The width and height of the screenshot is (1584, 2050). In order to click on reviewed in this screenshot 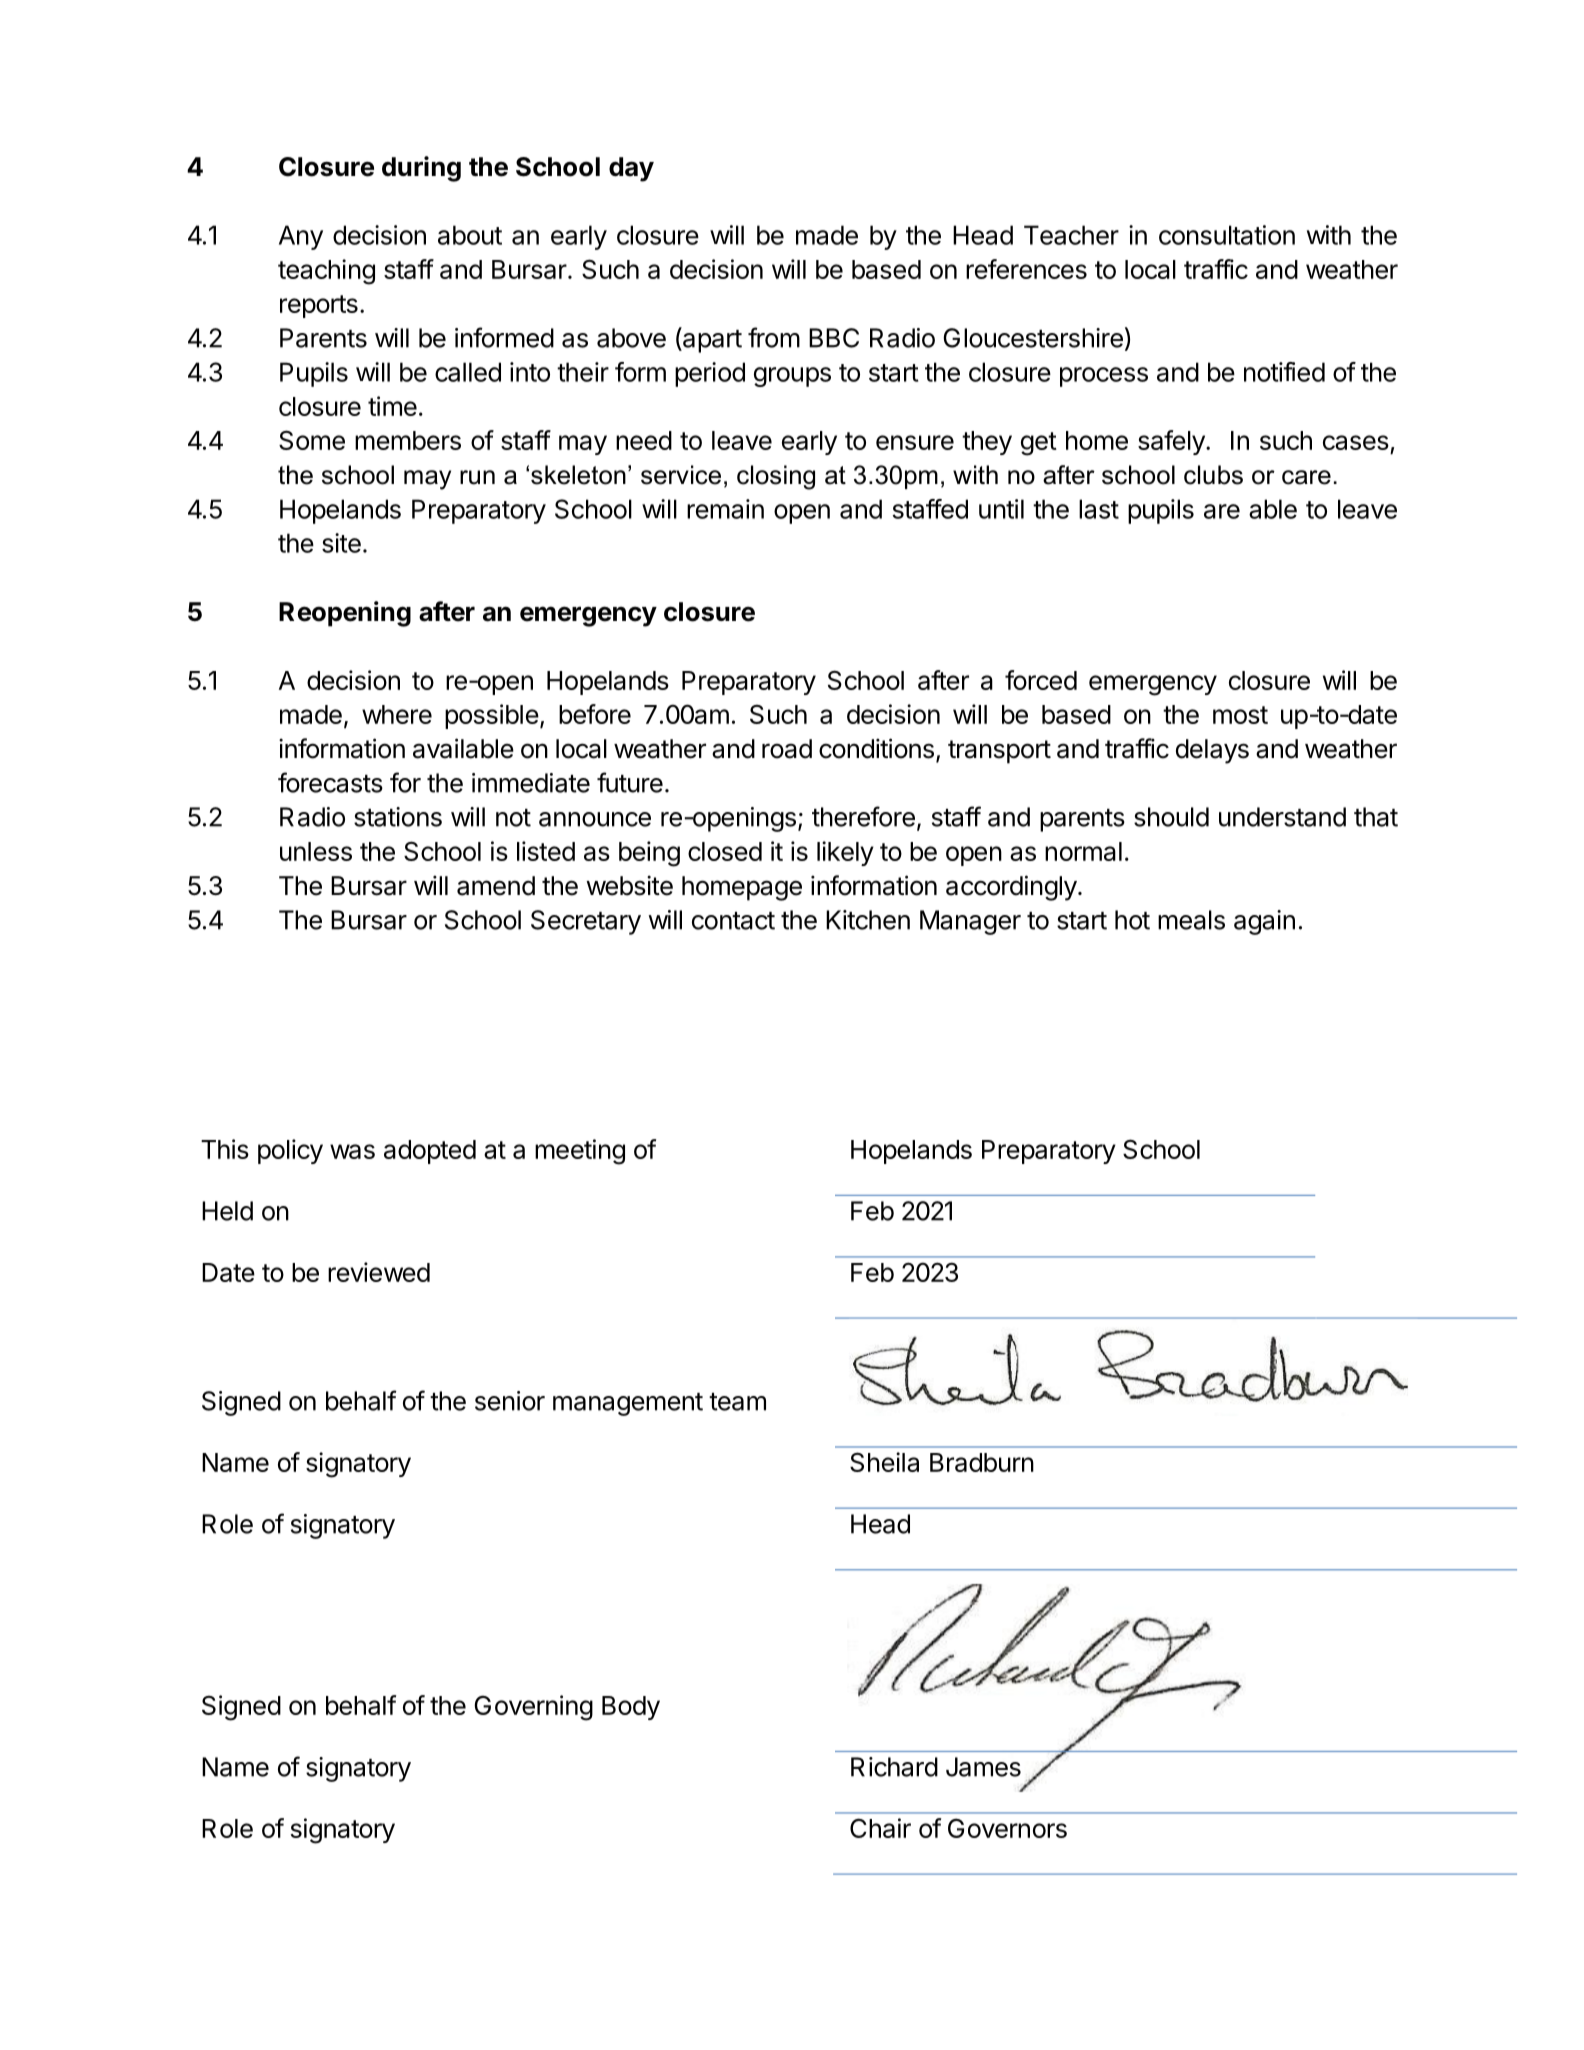, I will do `click(379, 1272)`.
